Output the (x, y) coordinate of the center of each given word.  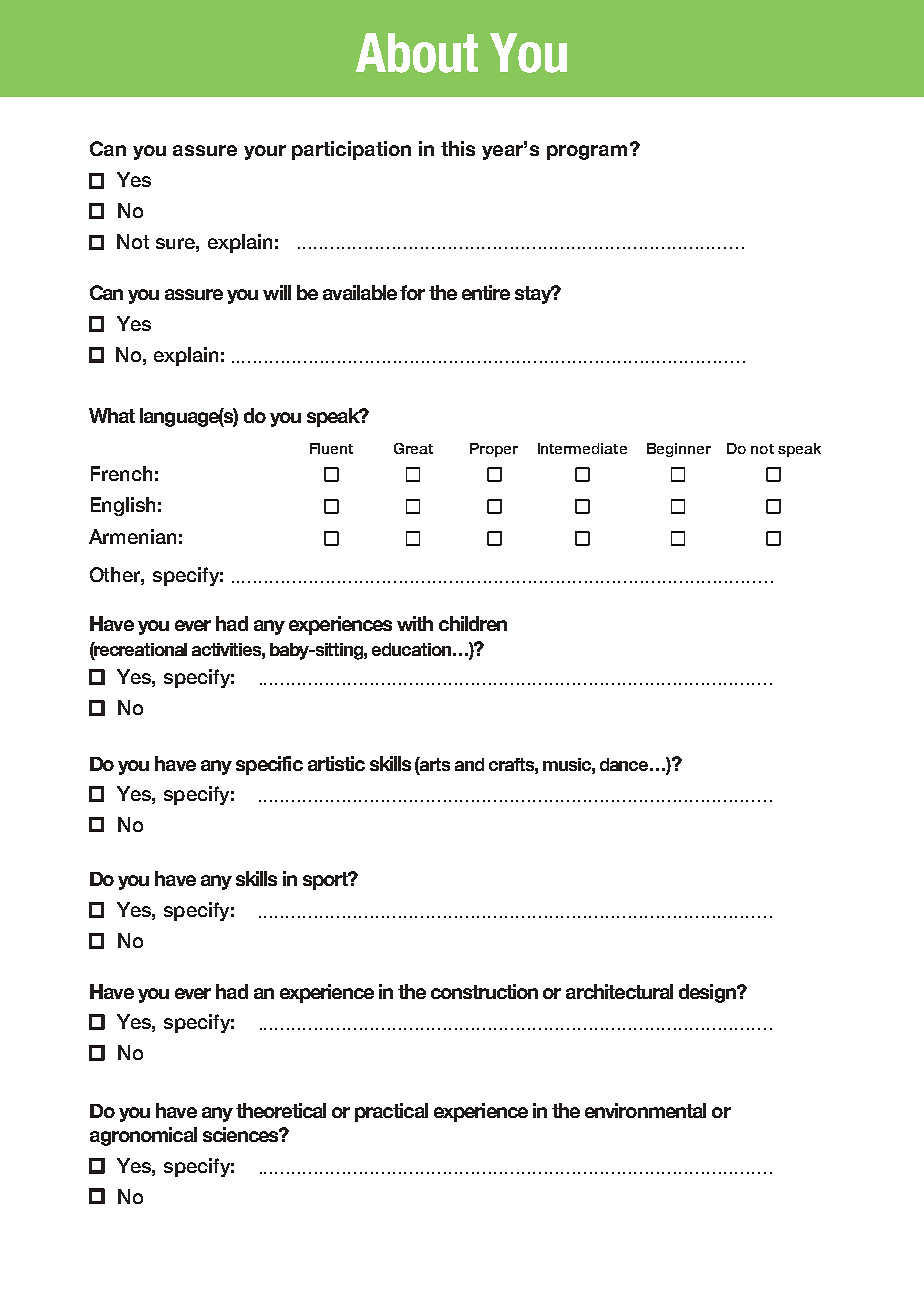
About (417, 53)
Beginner (679, 450)
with (415, 623)
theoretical (281, 1110)
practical (391, 1112)
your (265, 152)
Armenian (132, 536)
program (587, 152)
